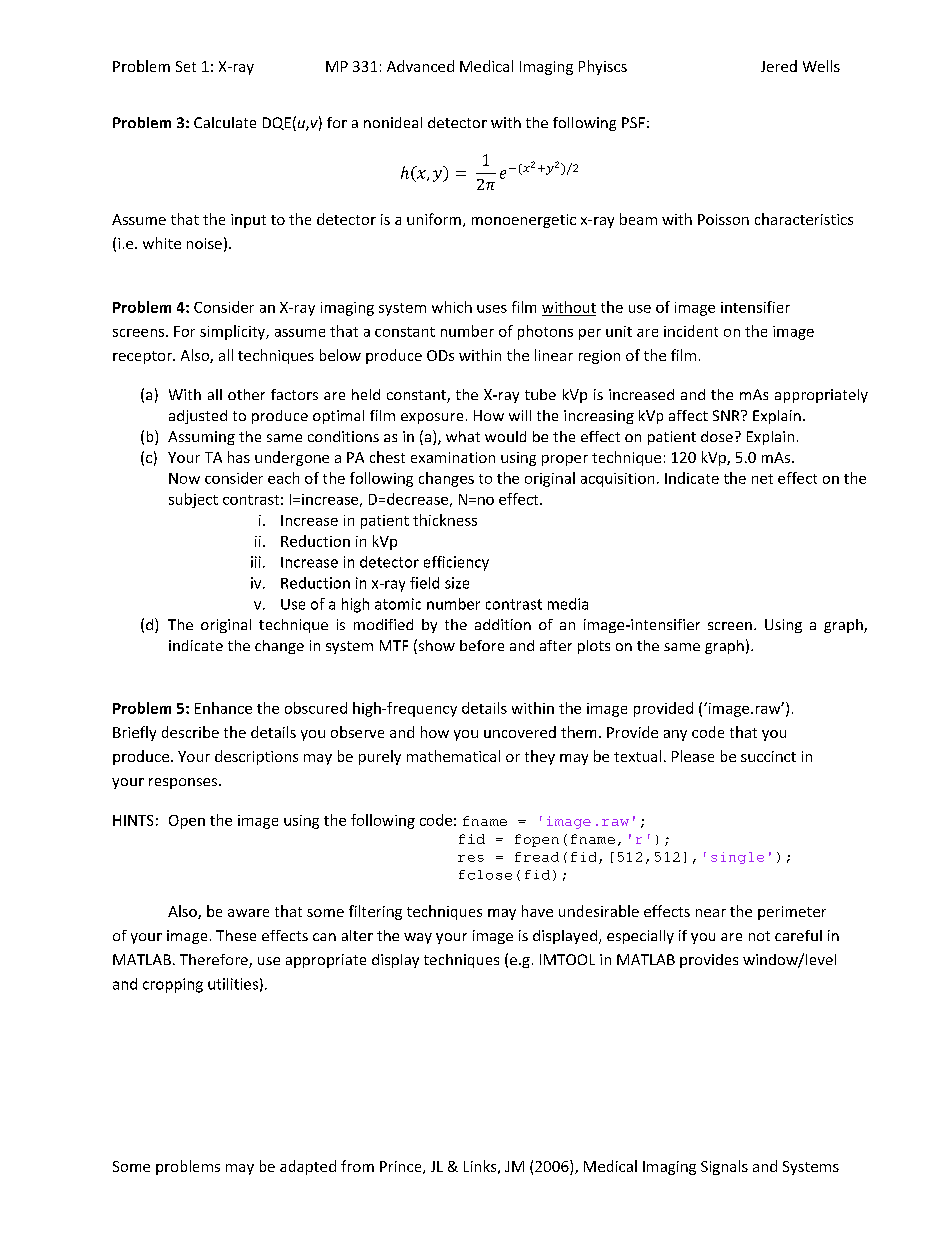  What do you see at coordinates (503, 624) in the page?
I see `addition` at bounding box center [503, 624].
